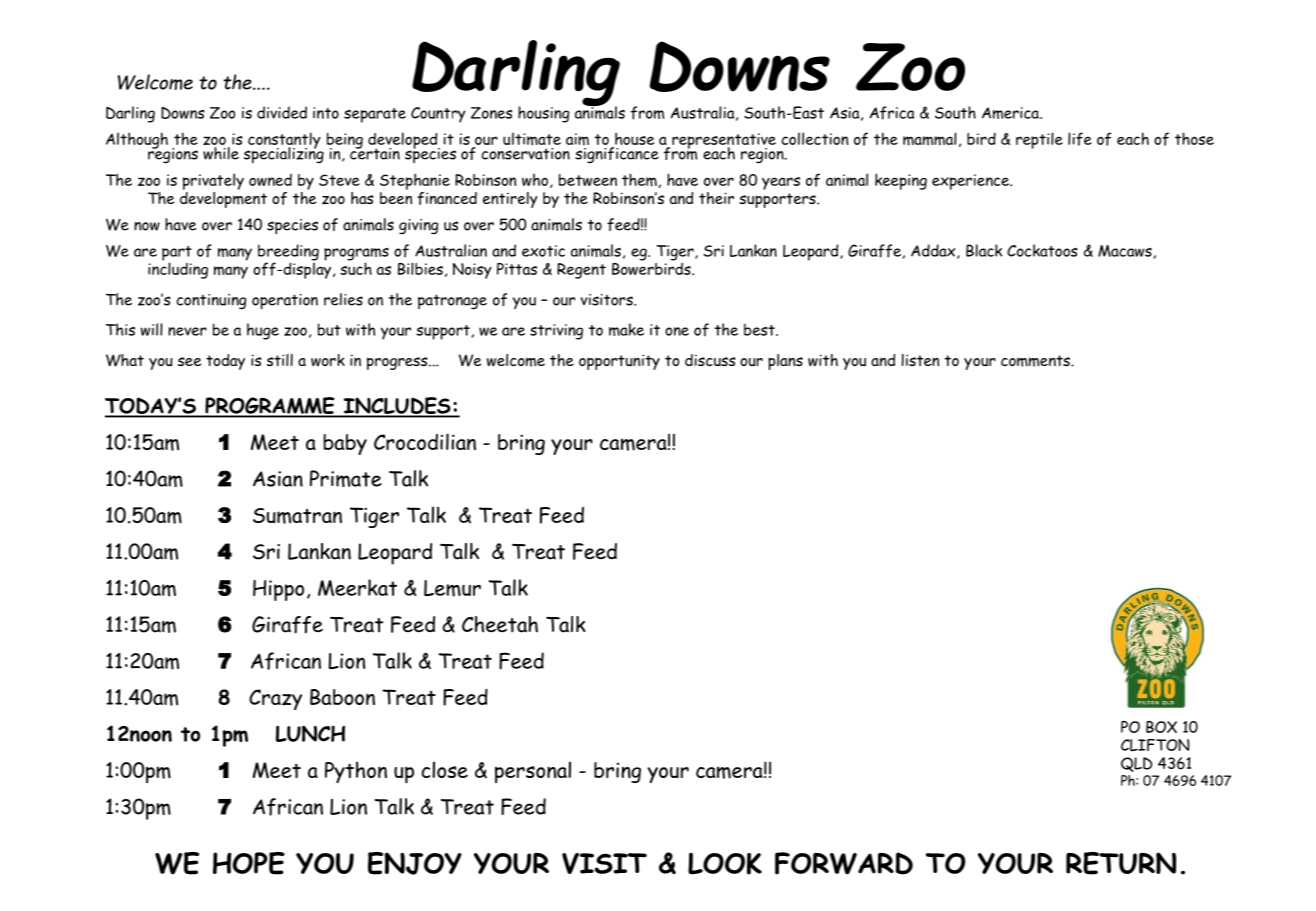  Describe the element at coordinates (284, 154) in the document. I see `specializing` at that location.
